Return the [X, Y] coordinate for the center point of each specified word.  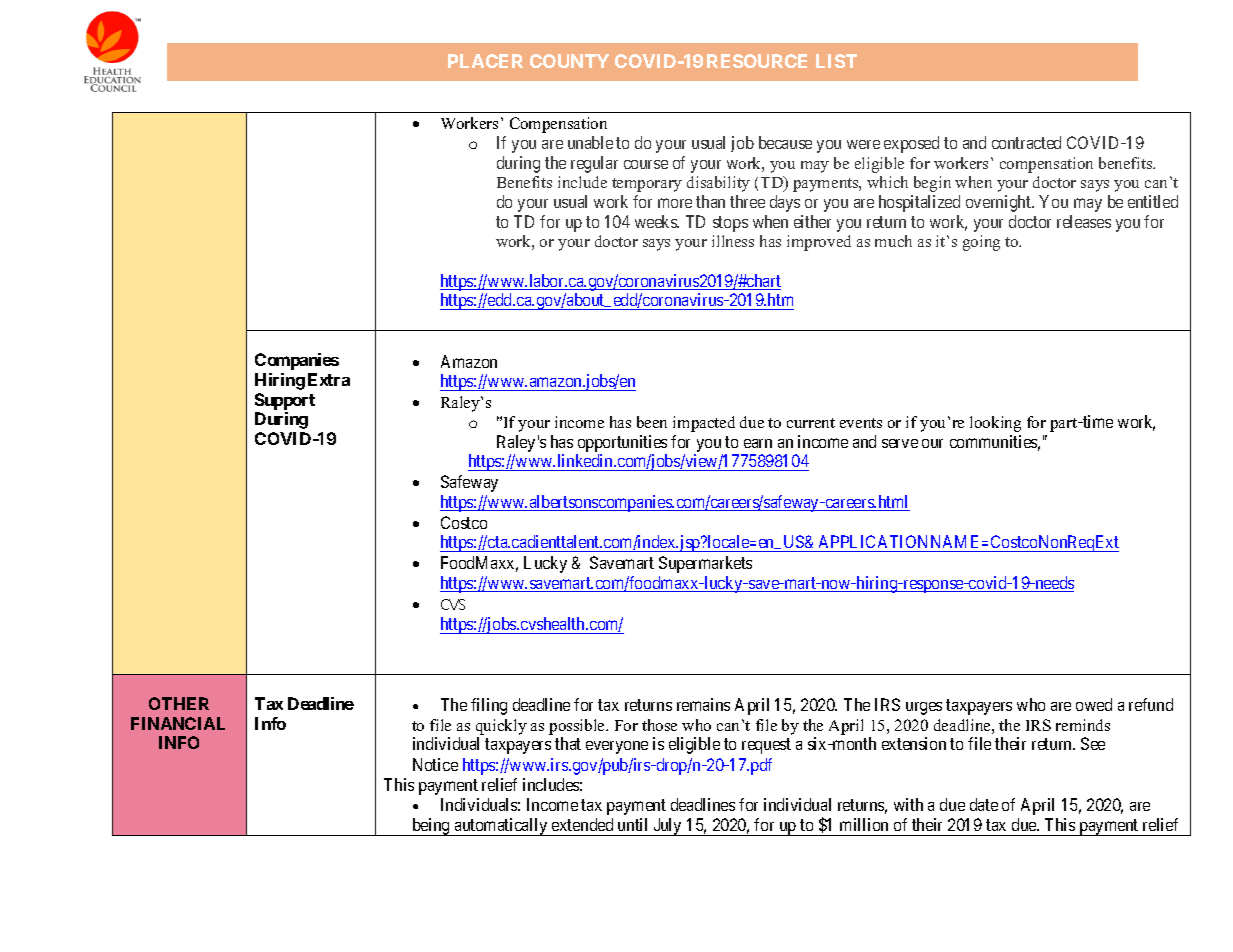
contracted [1026, 142]
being [431, 827]
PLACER [485, 61]
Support [285, 401]
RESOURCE [757, 61]
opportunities [622, 443]
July [667, 827]
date [984, 804]
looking [995, 424]
